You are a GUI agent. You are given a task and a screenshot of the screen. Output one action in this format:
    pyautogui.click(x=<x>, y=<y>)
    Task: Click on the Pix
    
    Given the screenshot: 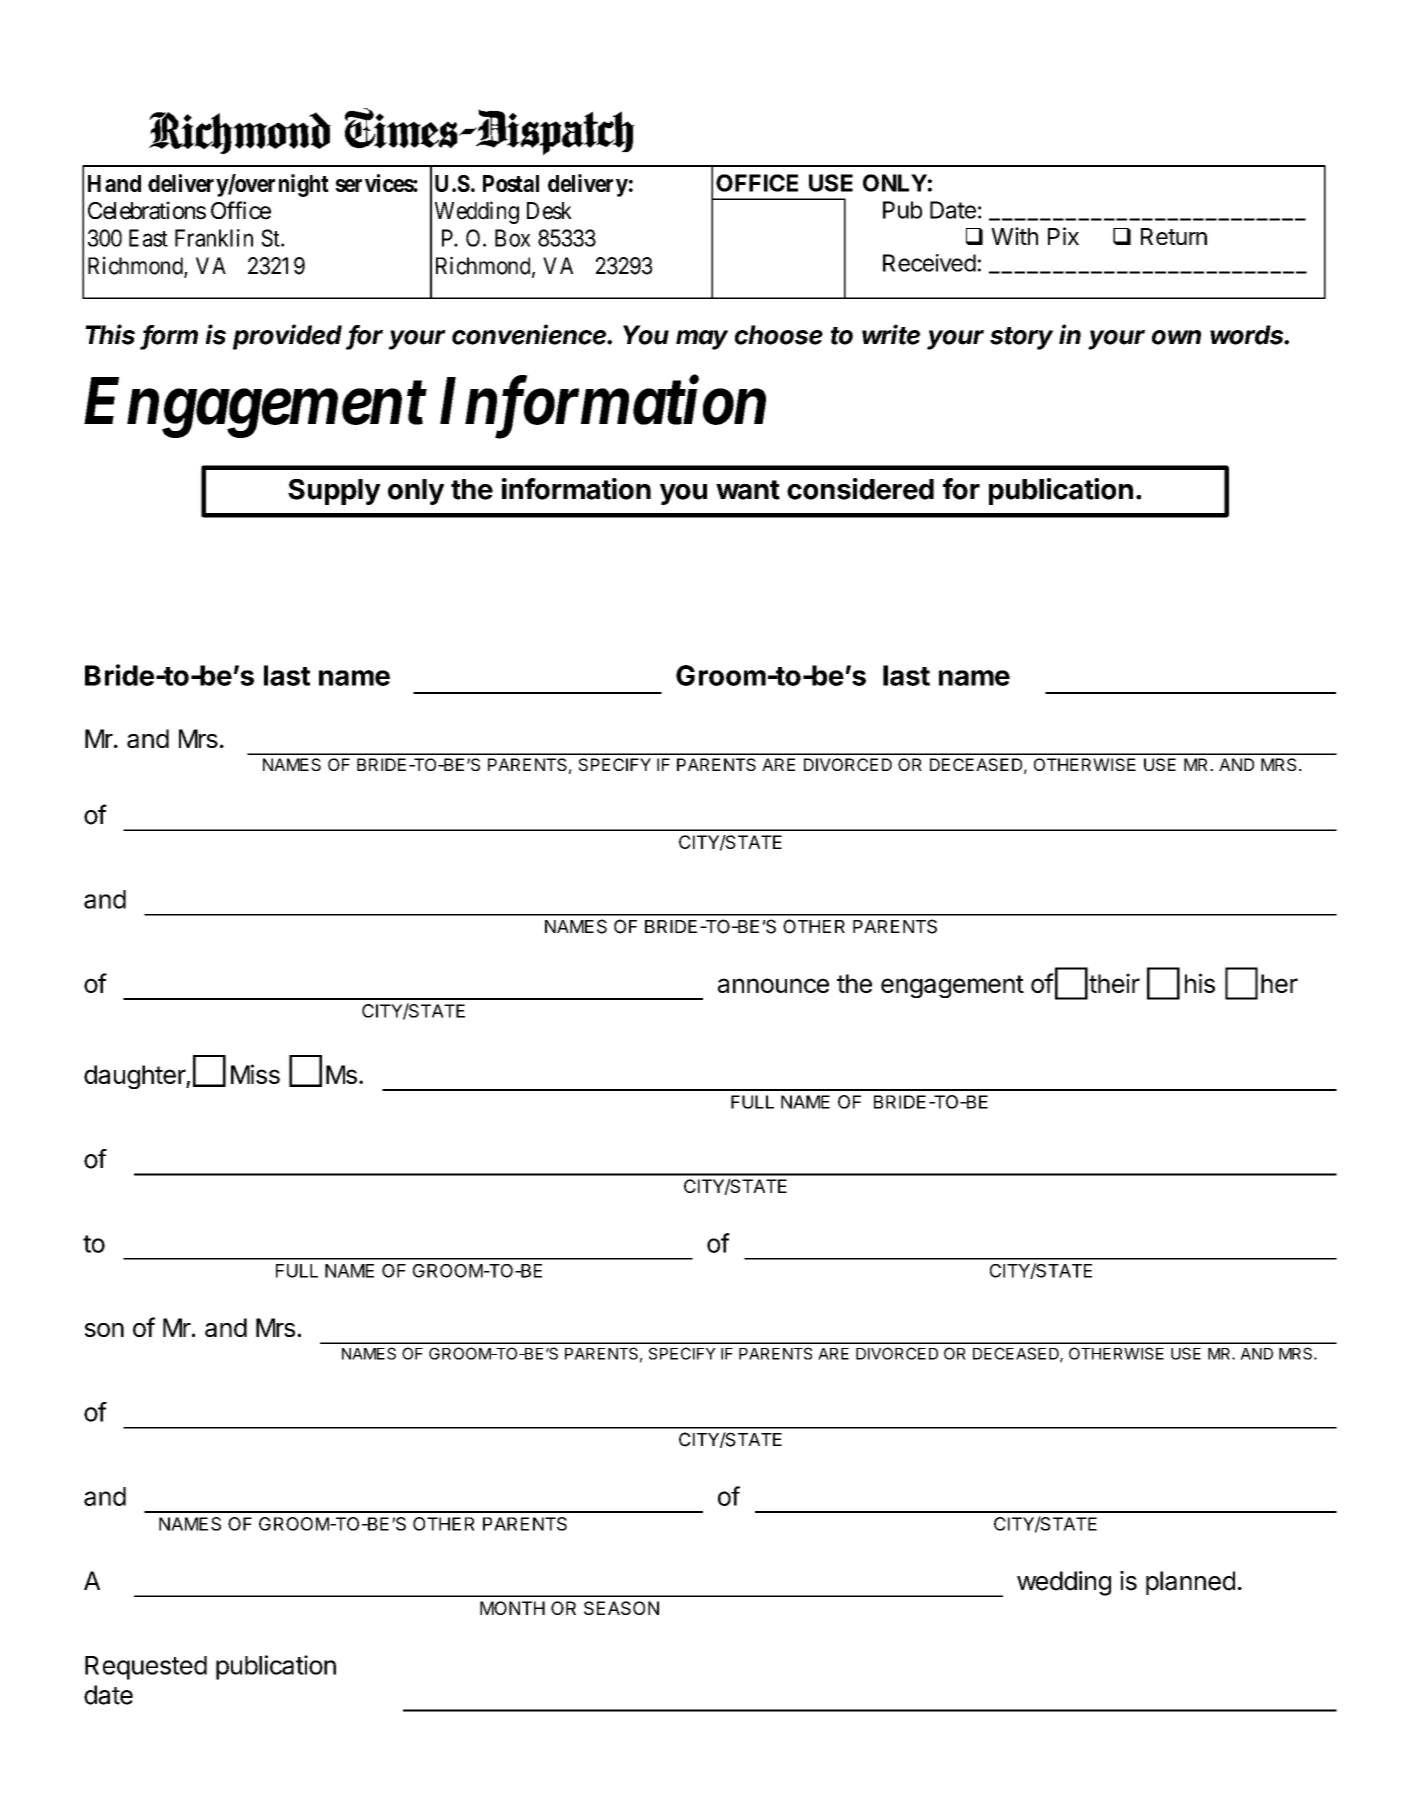 What is the action you would take?
    pyautogui.click(x=1063, y=236)
